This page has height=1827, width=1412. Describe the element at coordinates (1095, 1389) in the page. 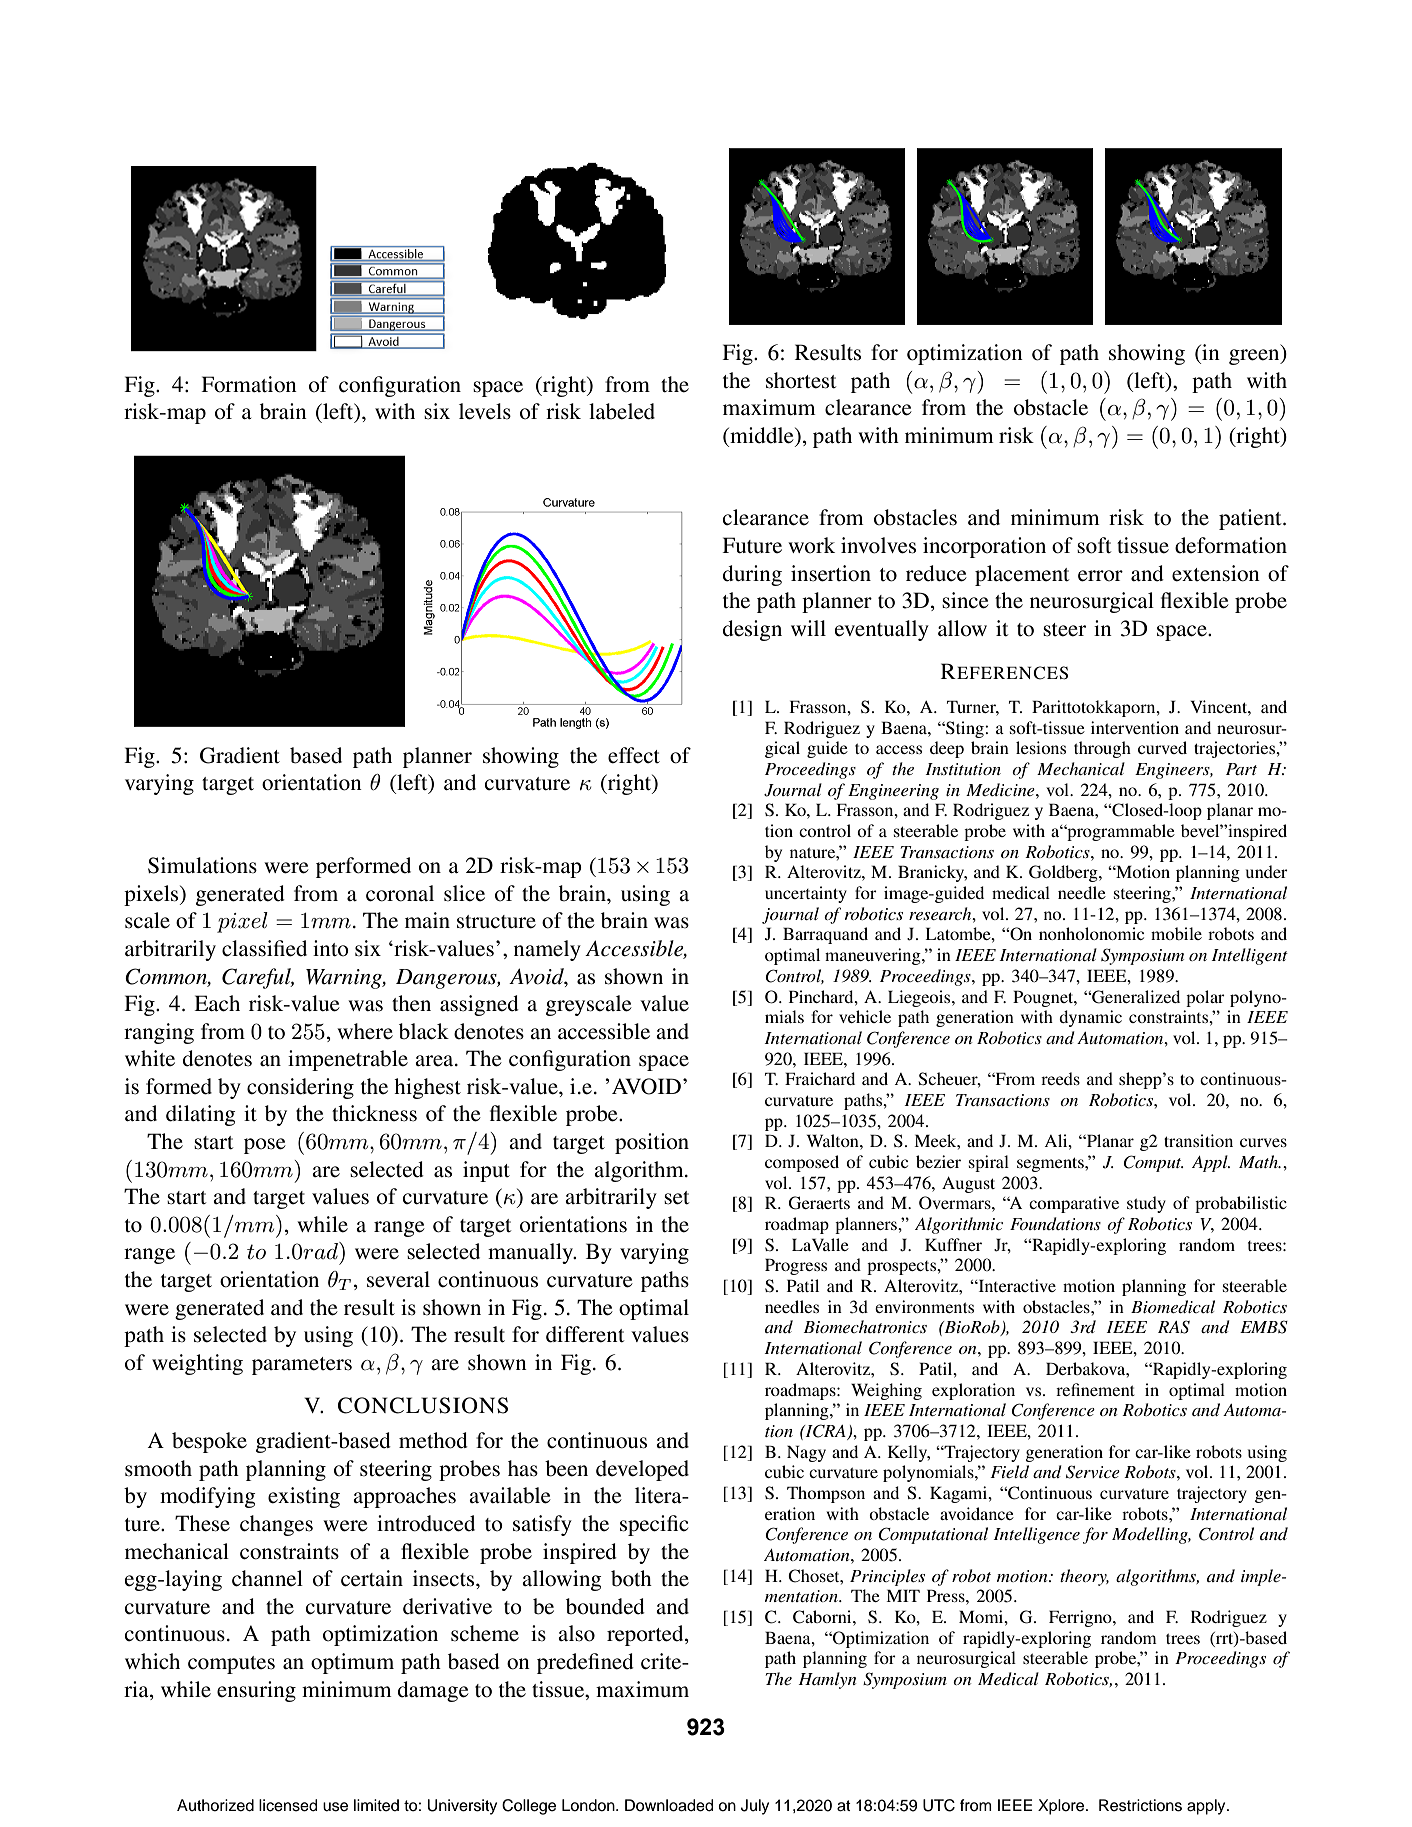

I see `refinement` at that location.
